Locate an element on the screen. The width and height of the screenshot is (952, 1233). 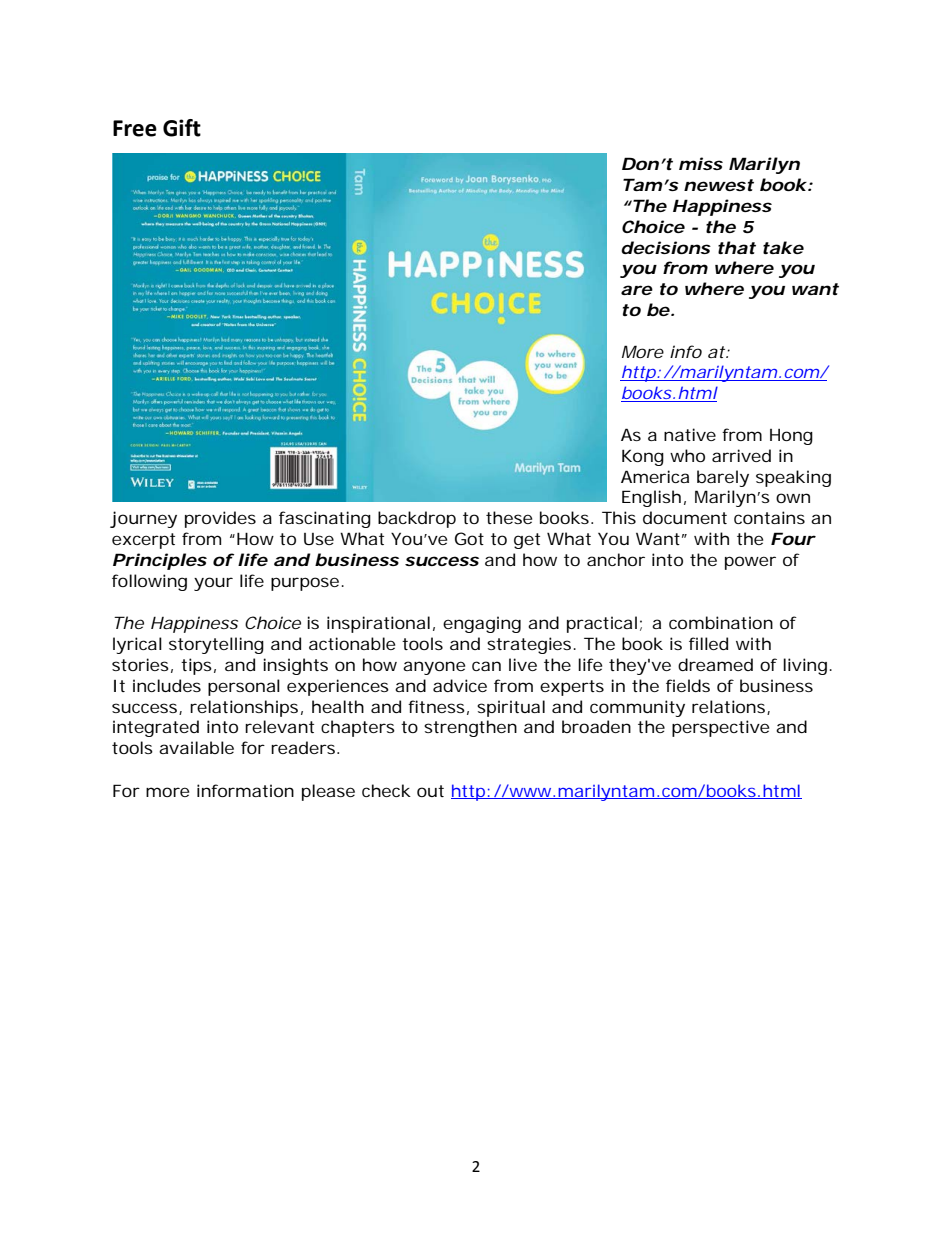
out is located at coordinates (430, 791).
